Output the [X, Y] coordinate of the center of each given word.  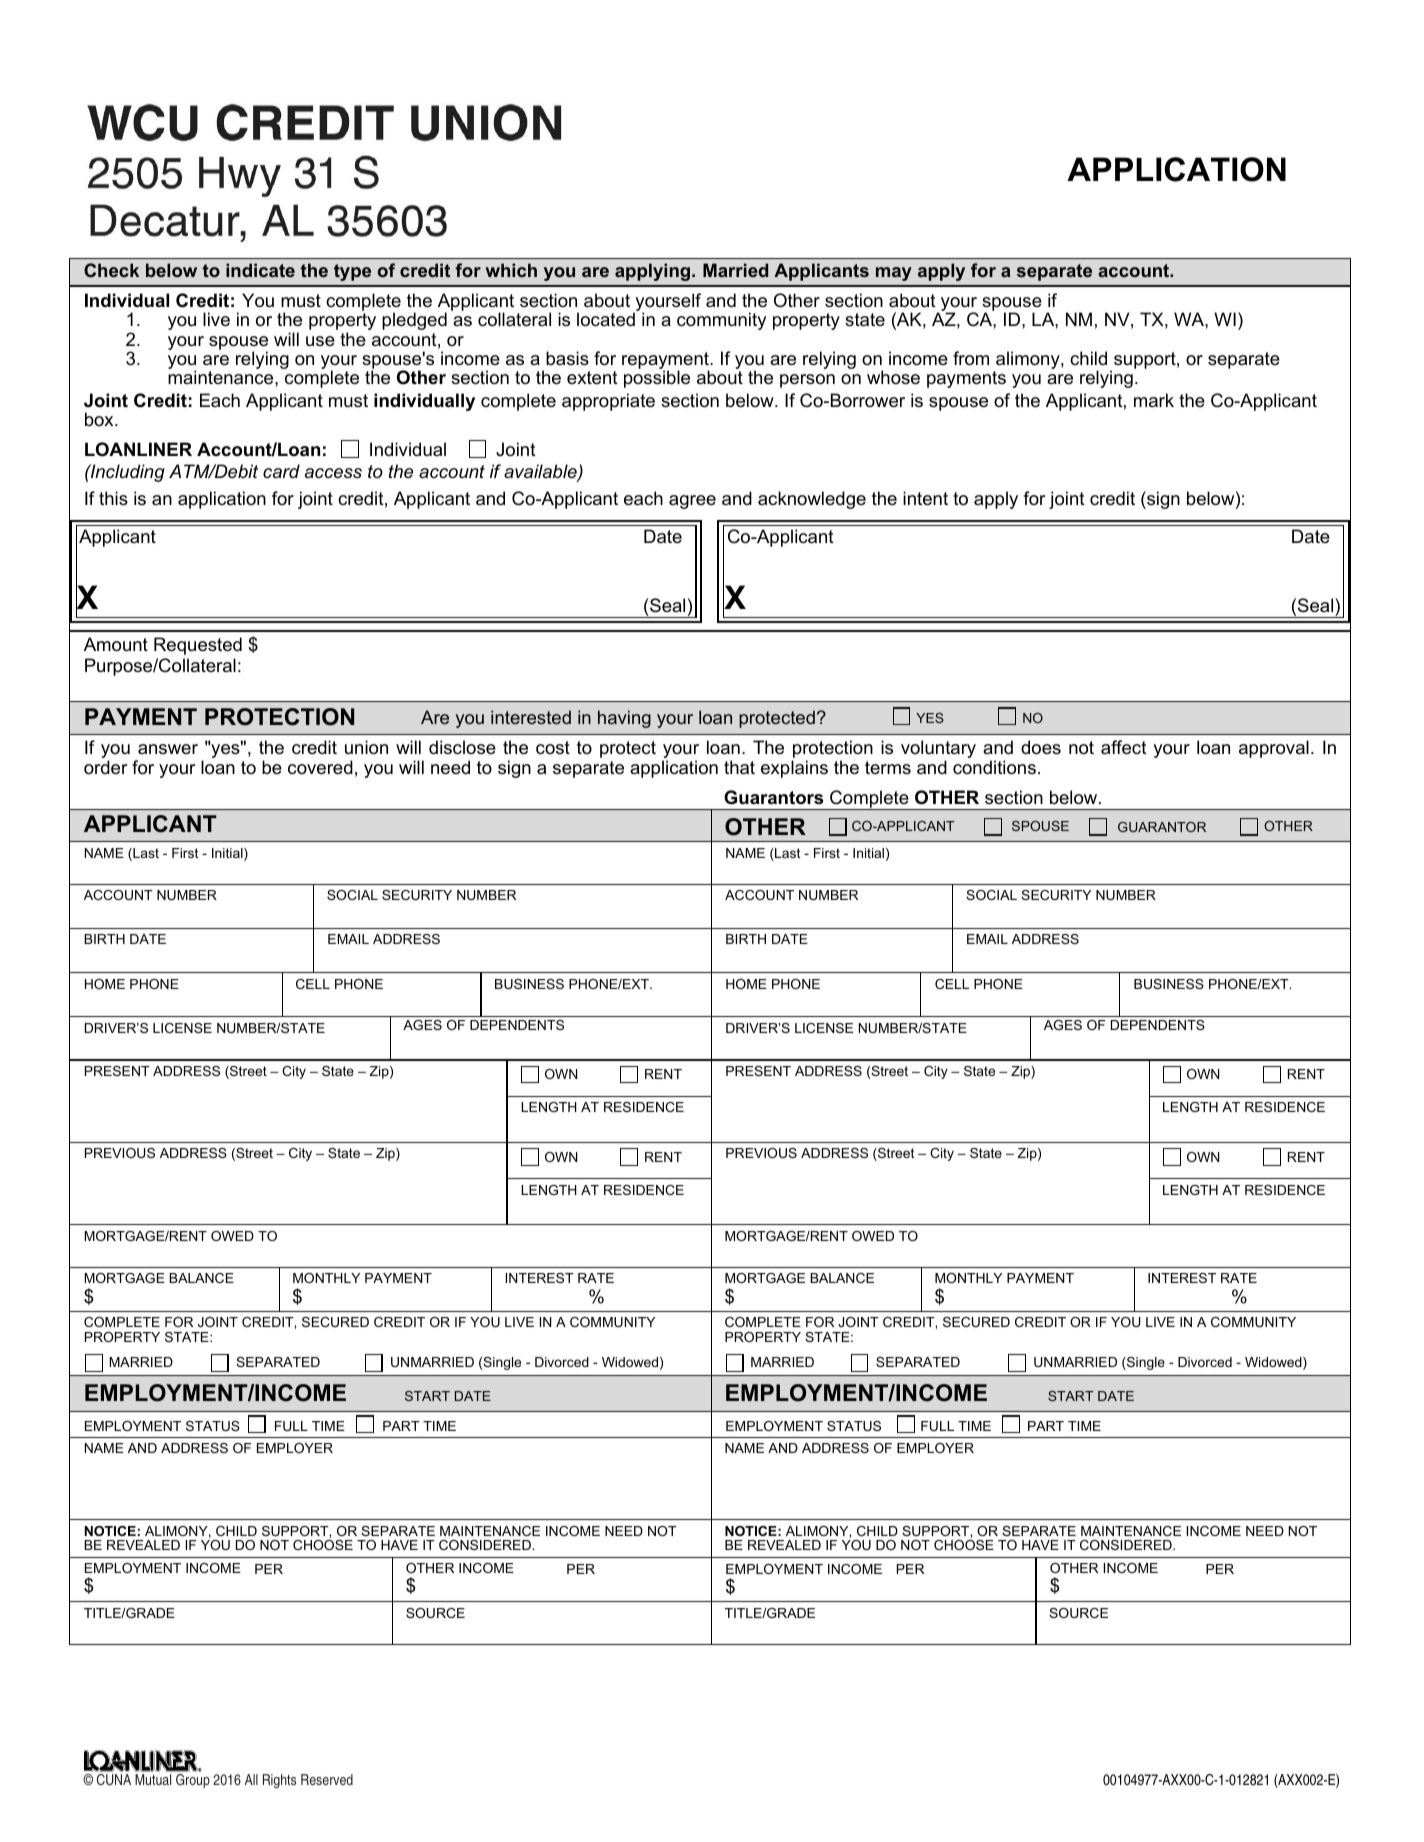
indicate [260, 270]
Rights [279, 1781]
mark [1154, 400]
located [606, 319]
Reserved [327, 1779]
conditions [994, 767]
